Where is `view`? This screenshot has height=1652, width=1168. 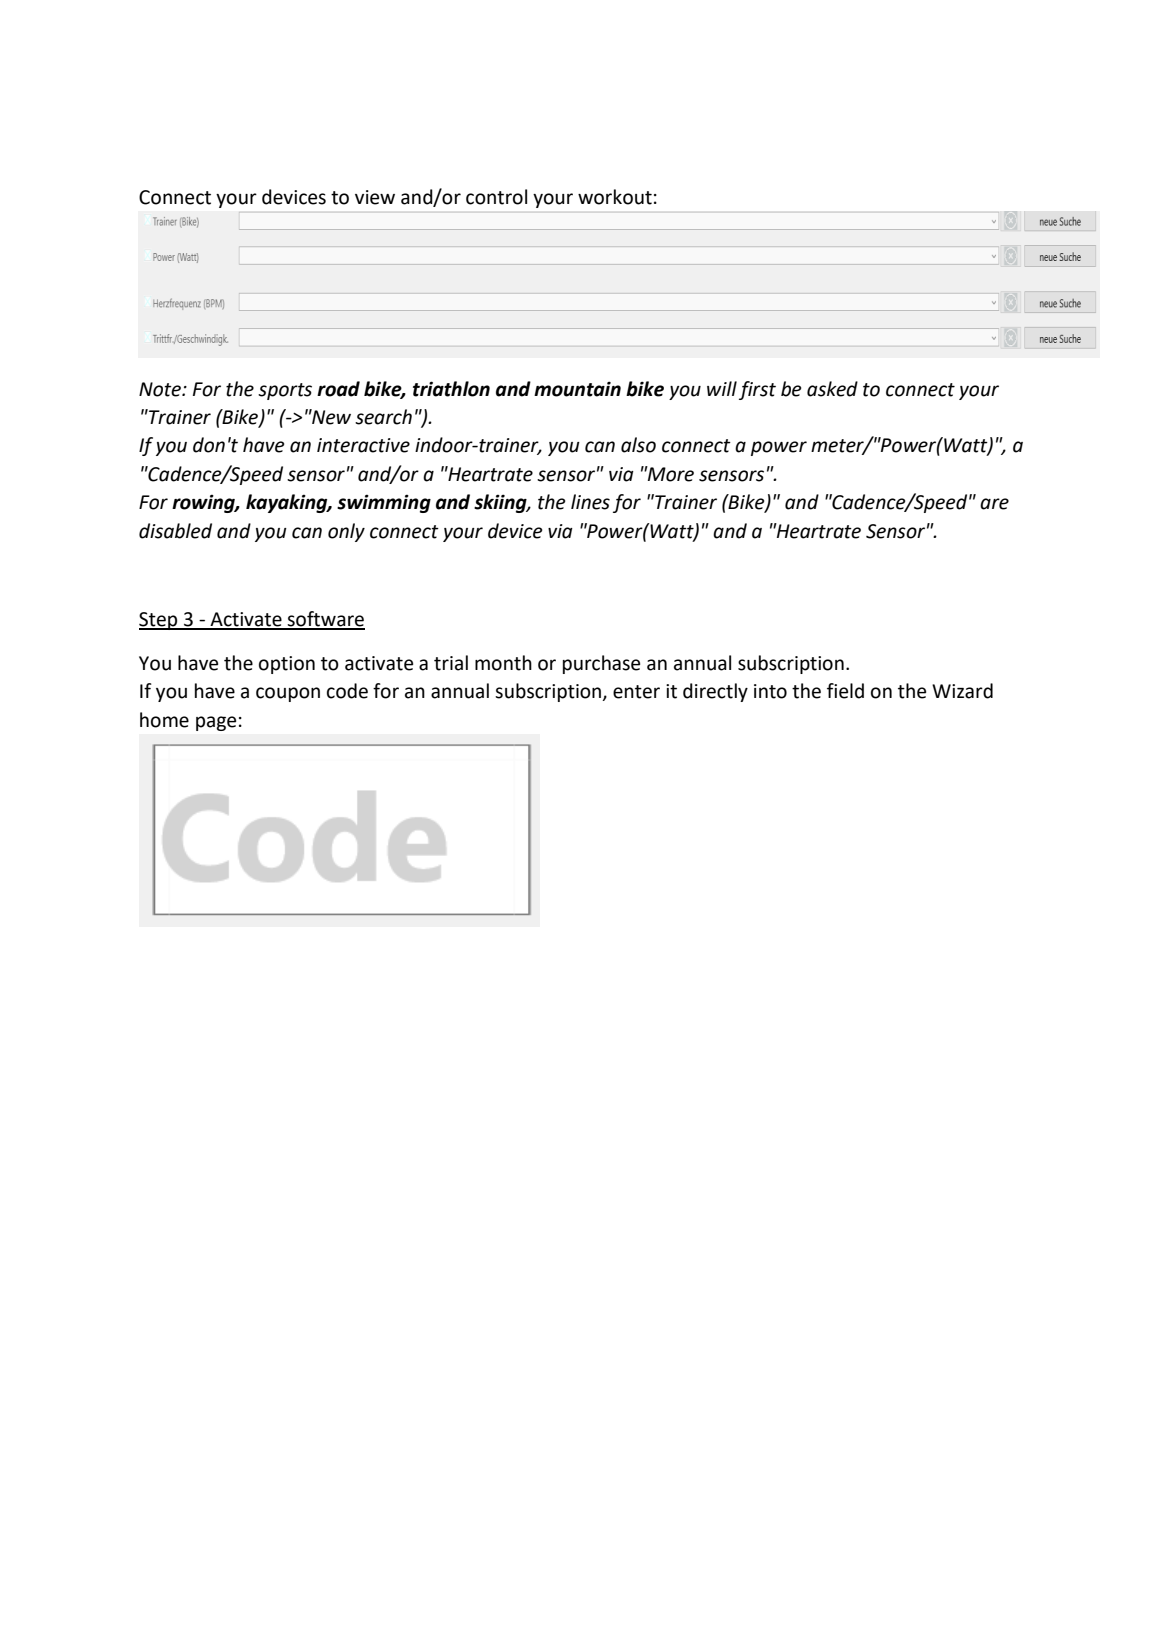 view is located at coordinates (375, 197).
